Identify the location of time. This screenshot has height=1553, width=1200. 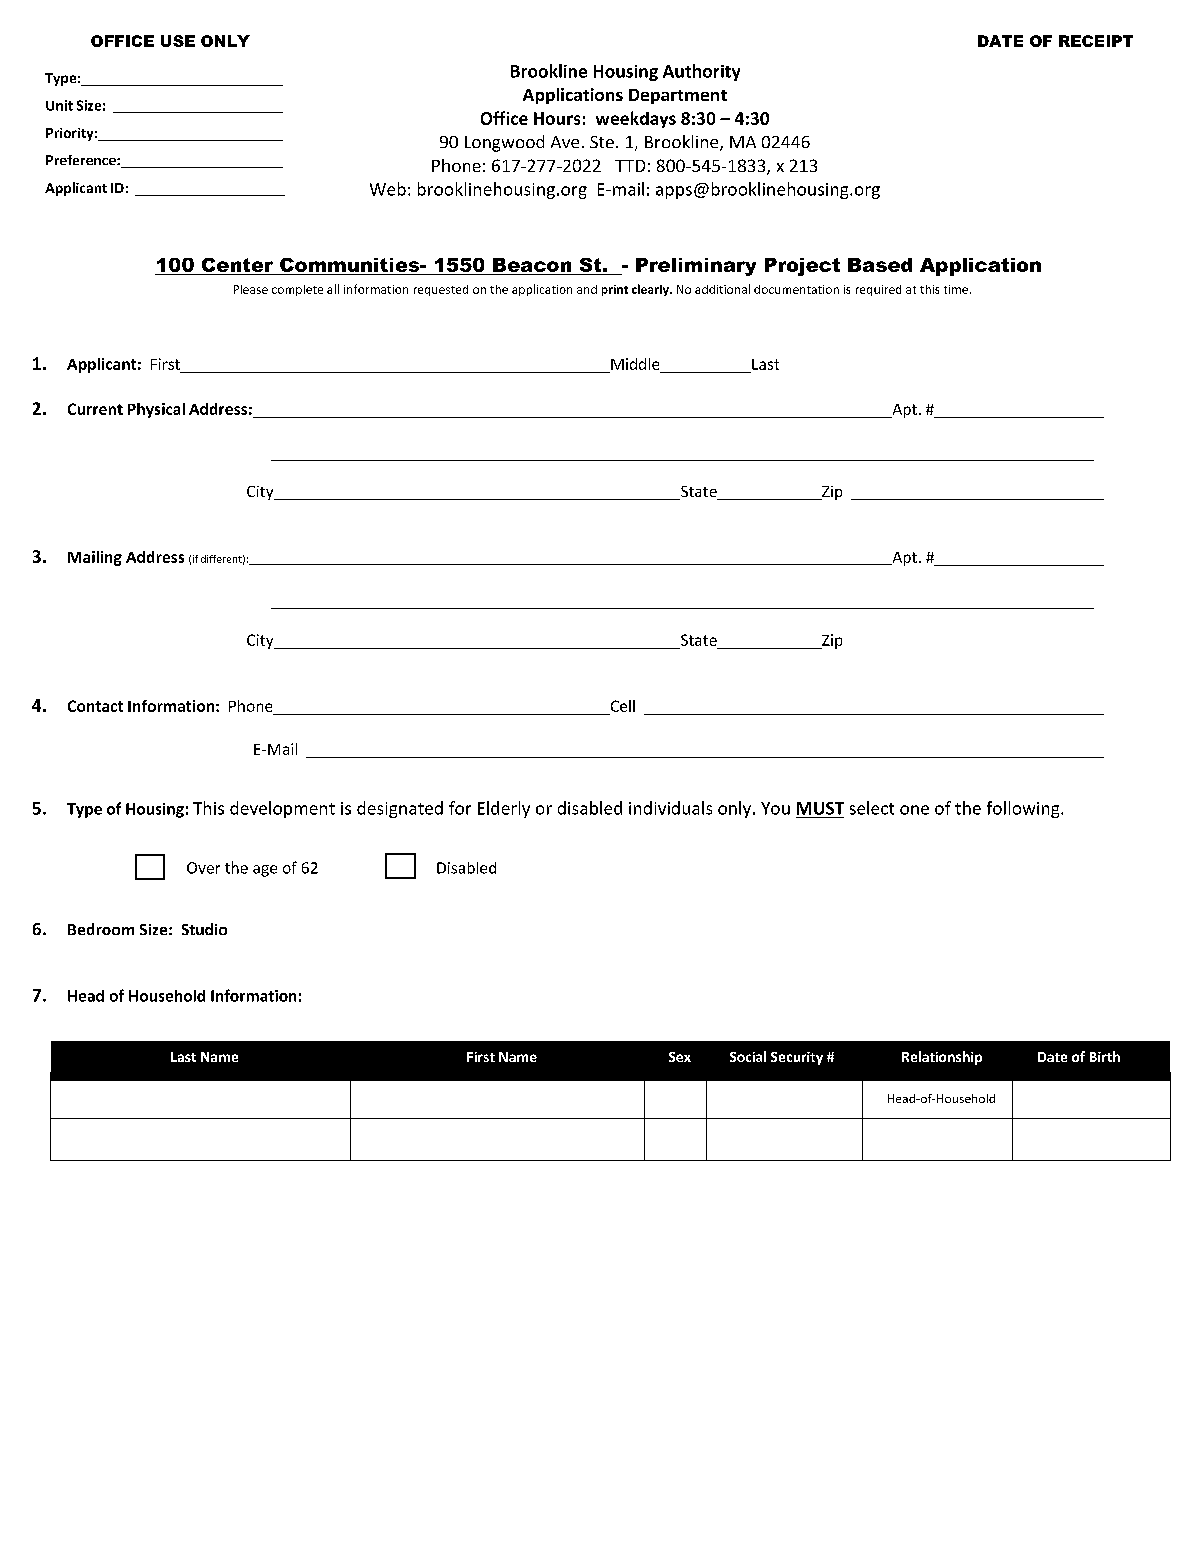
(956, 289).
